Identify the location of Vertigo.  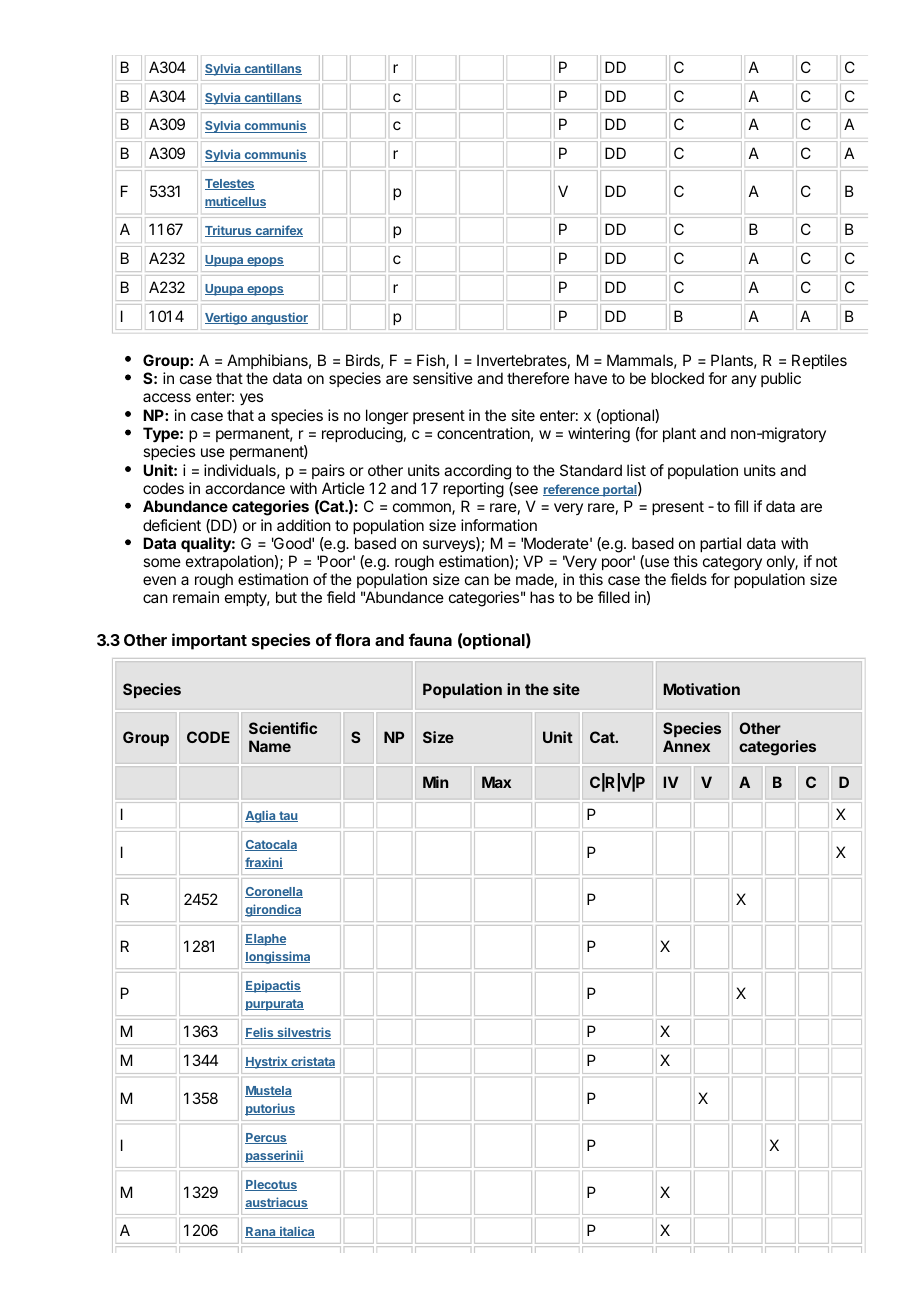
(227, 318).
